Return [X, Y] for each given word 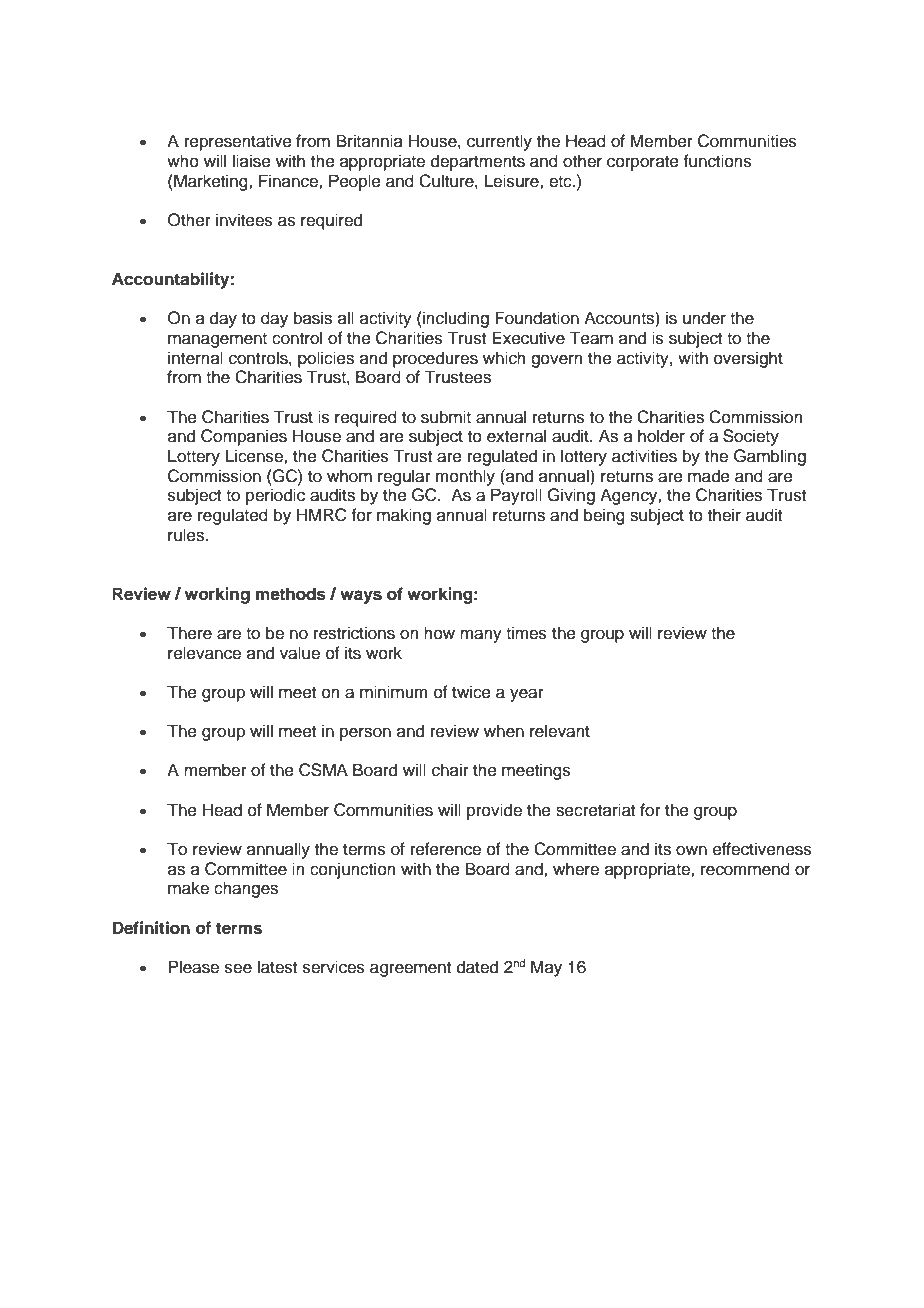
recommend [745, 869]
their [724, 515]
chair [450, 770]
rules [187, 535]
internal [195, 358]
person [365, 734]
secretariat [595, 810]
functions [717, 161]
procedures [435, 359]
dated [477, 967]
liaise [252, 161]
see [238, 968]
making [404, 516]
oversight [748, 359]
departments [478, 162]
